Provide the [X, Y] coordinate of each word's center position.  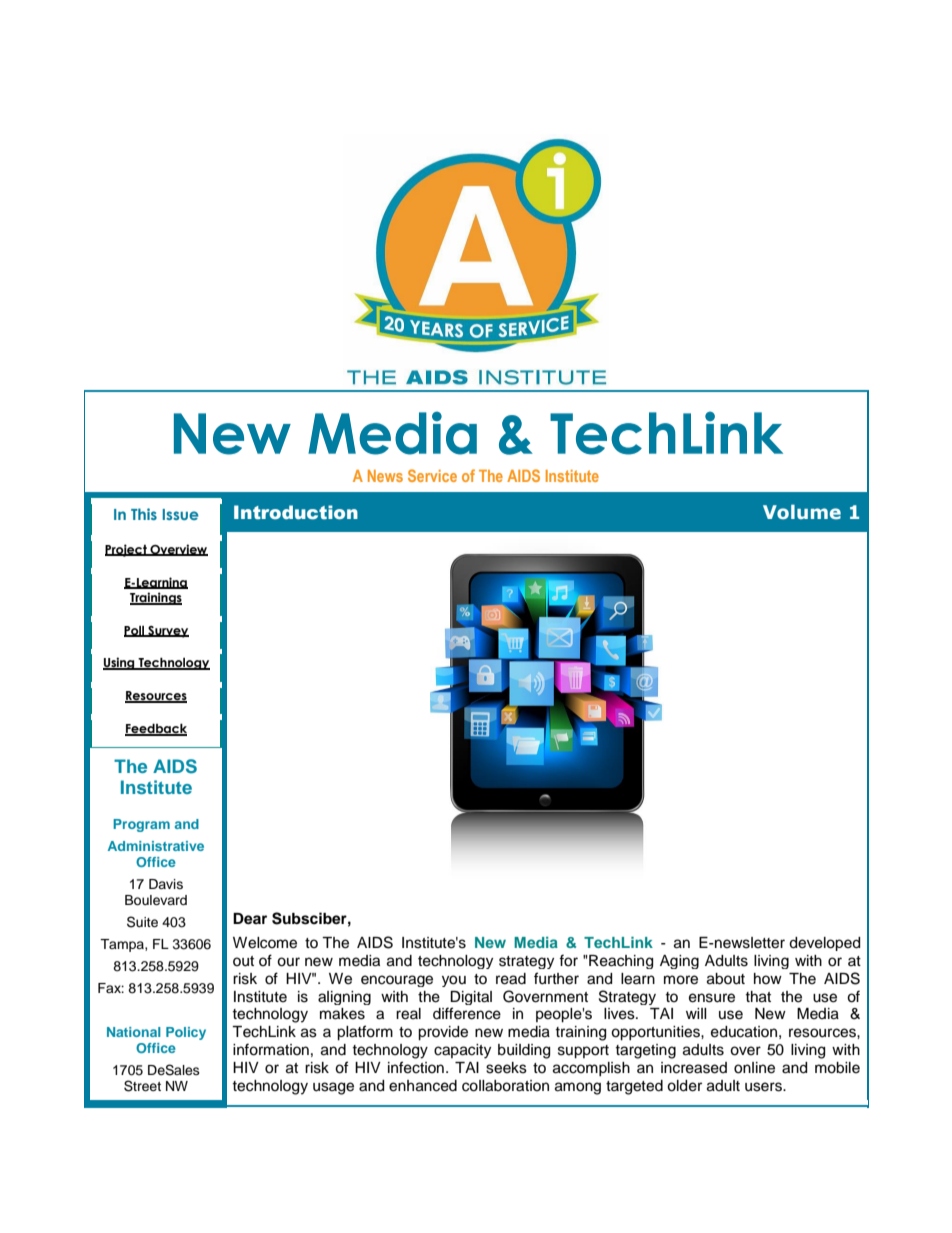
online [754, 1068]
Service [432, 475]
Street [142, 1086]
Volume [802, 512]
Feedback [156, 729]
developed [824, 944]
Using [120, 663]
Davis [166, 884]
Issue [181, 514]
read [511, 979]
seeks [506, 1068]
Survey [167, 632]
